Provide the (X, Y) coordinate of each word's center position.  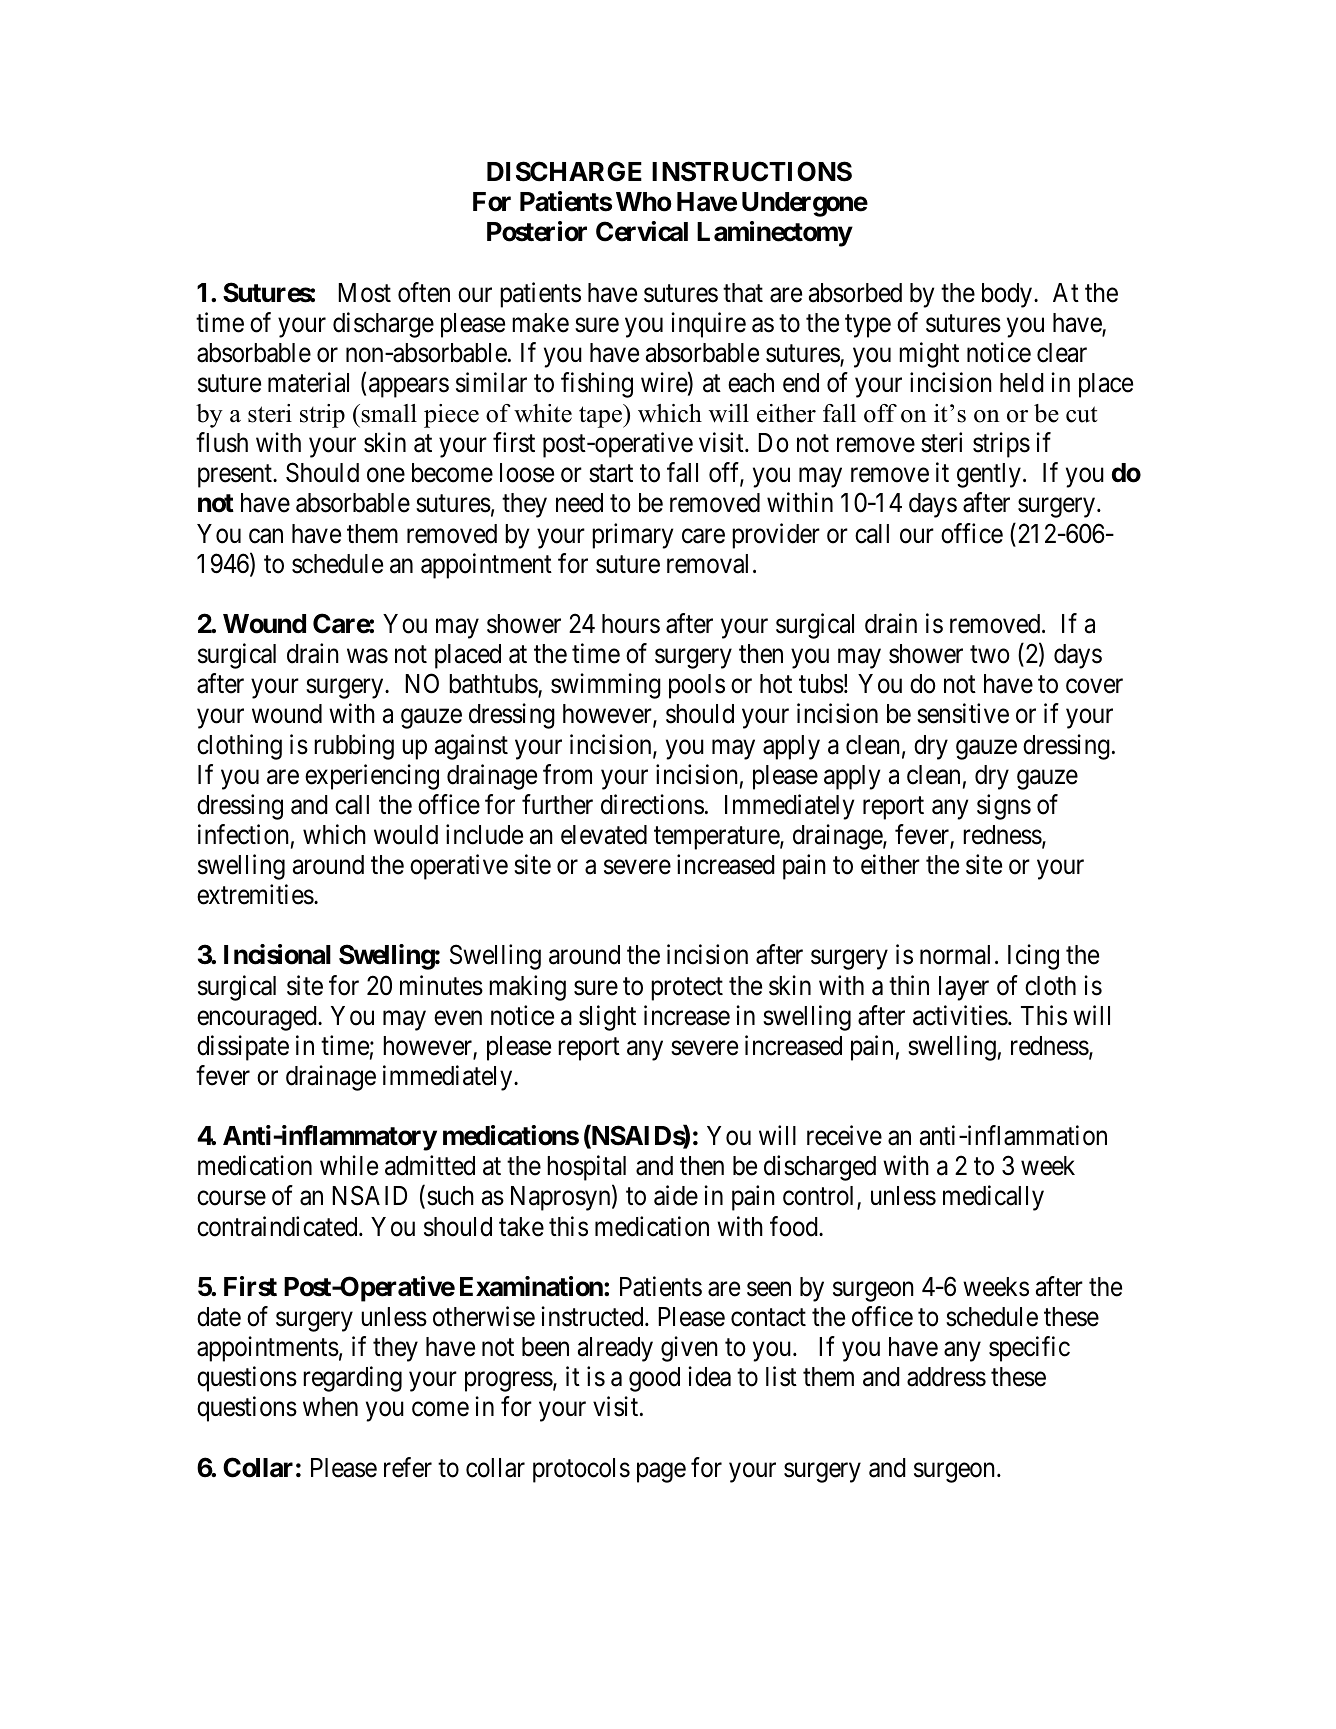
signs (1004, 807)
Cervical (642, 231)
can (266, 536)
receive (844, 1135)
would (406, 835)
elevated (604, 835)
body (1008, 295)
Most (364, 293)
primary (632, 536)
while (349, 1166)
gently (989, 475)
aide (676, 1196)
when (330, 1407)
